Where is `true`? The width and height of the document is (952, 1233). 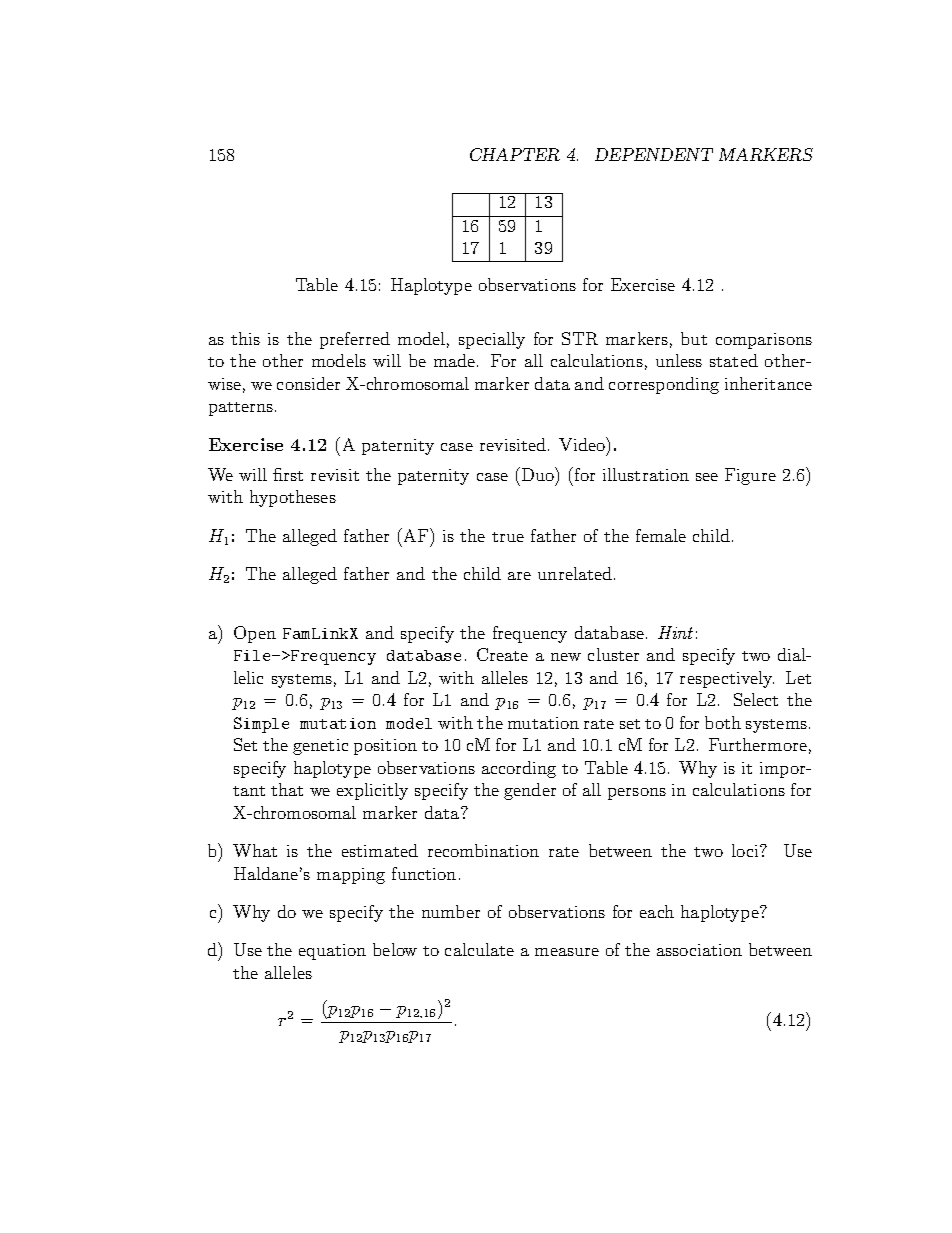 true is located at coordinates (508, 537).
